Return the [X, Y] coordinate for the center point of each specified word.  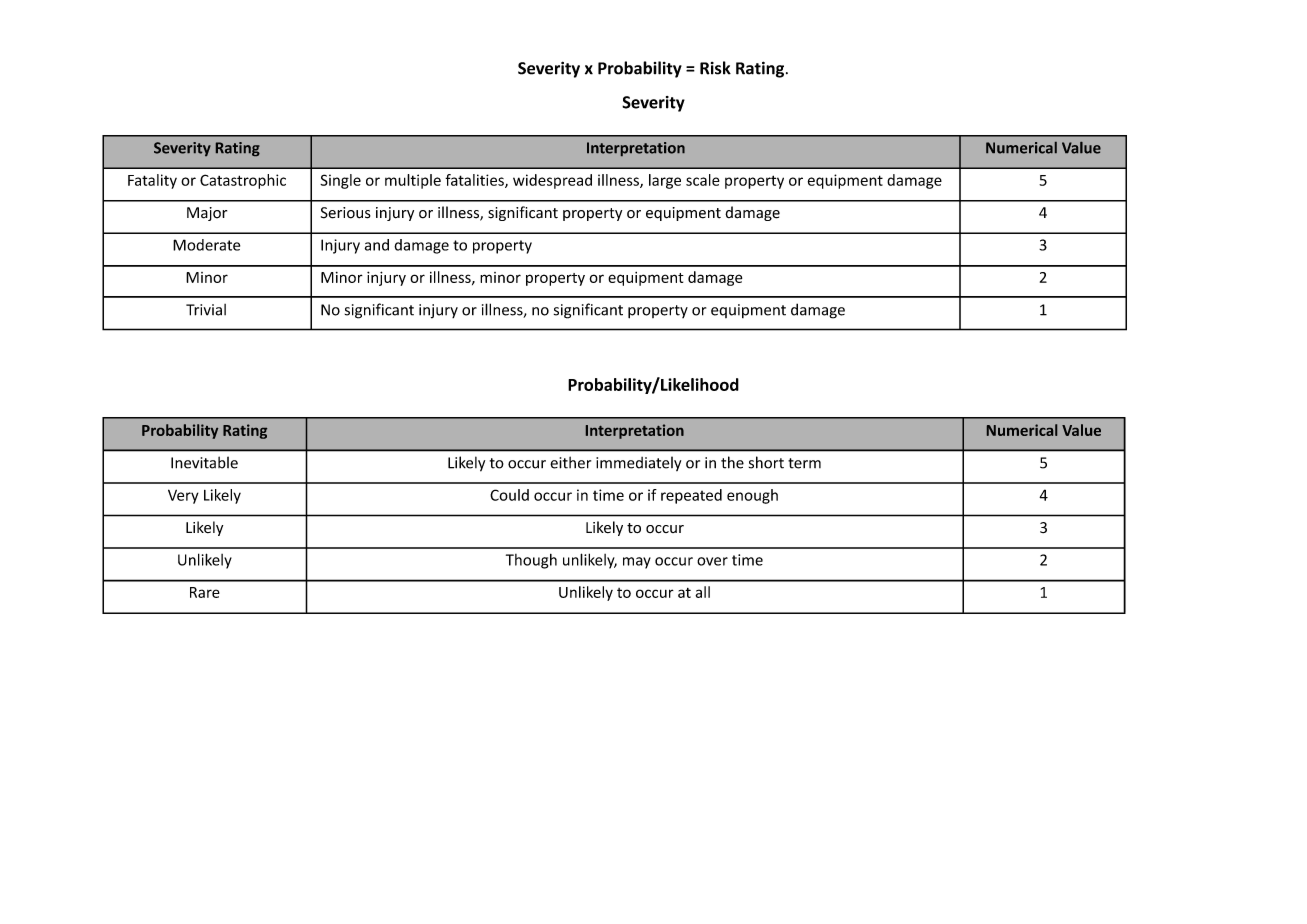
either [570, 462]
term [804, 463]
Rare [205, 592]
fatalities [475, 181]
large [665, 181]
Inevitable [204, 462]
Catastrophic [243, 181]
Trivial [206, 310]
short [766, 462]
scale [703, 180]
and [377, 245]
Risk [715, 68]
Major [207, 214]
